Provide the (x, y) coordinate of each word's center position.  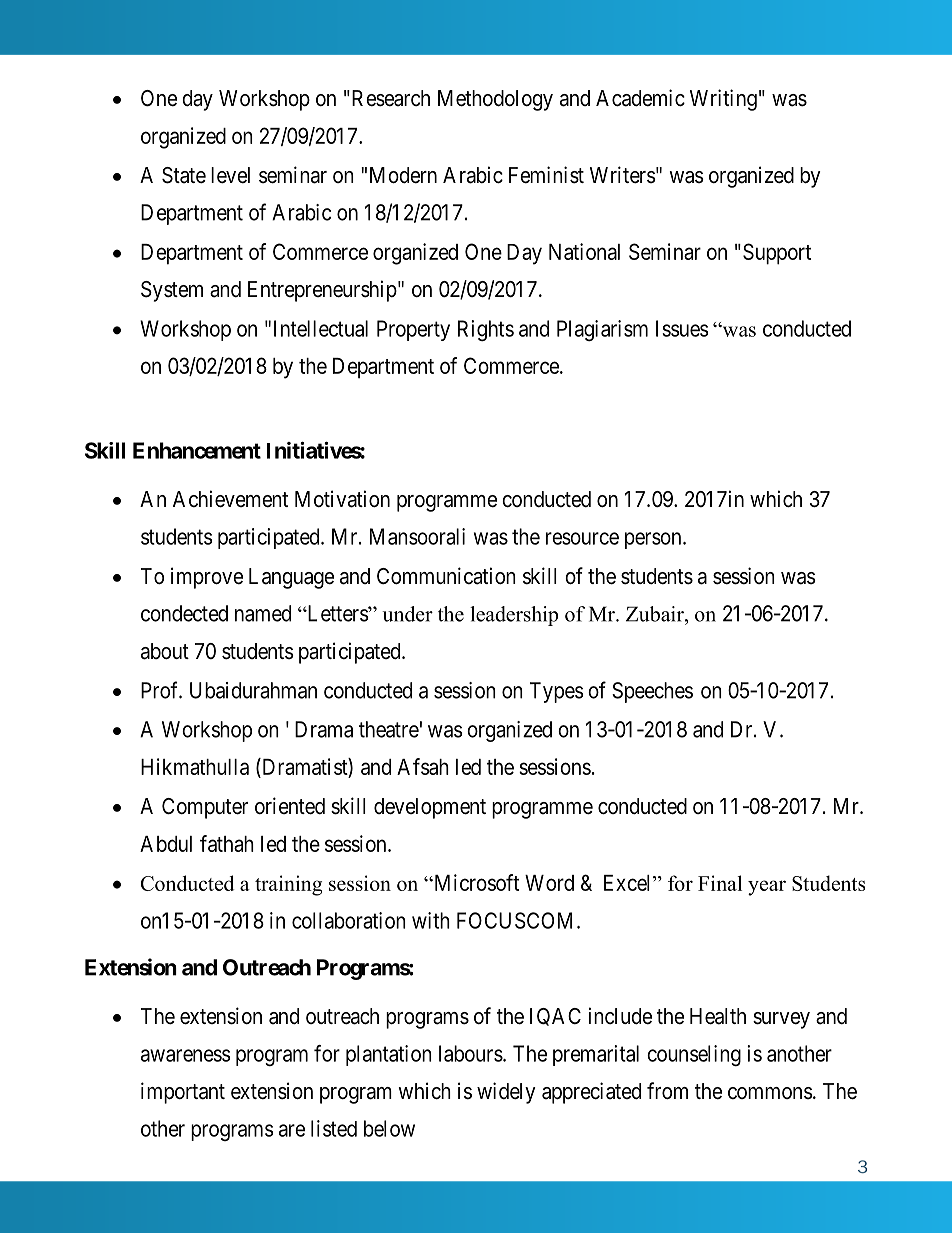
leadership (514, 616)
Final (720, 883)
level (230, 175)
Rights (486, 330)
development (430, 808)
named (263, 613)
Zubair (656, 614)
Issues (682, 328)
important (183, 1093)
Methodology (495, 100)
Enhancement (197, 450)
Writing (723, 100)
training (288, 885)
